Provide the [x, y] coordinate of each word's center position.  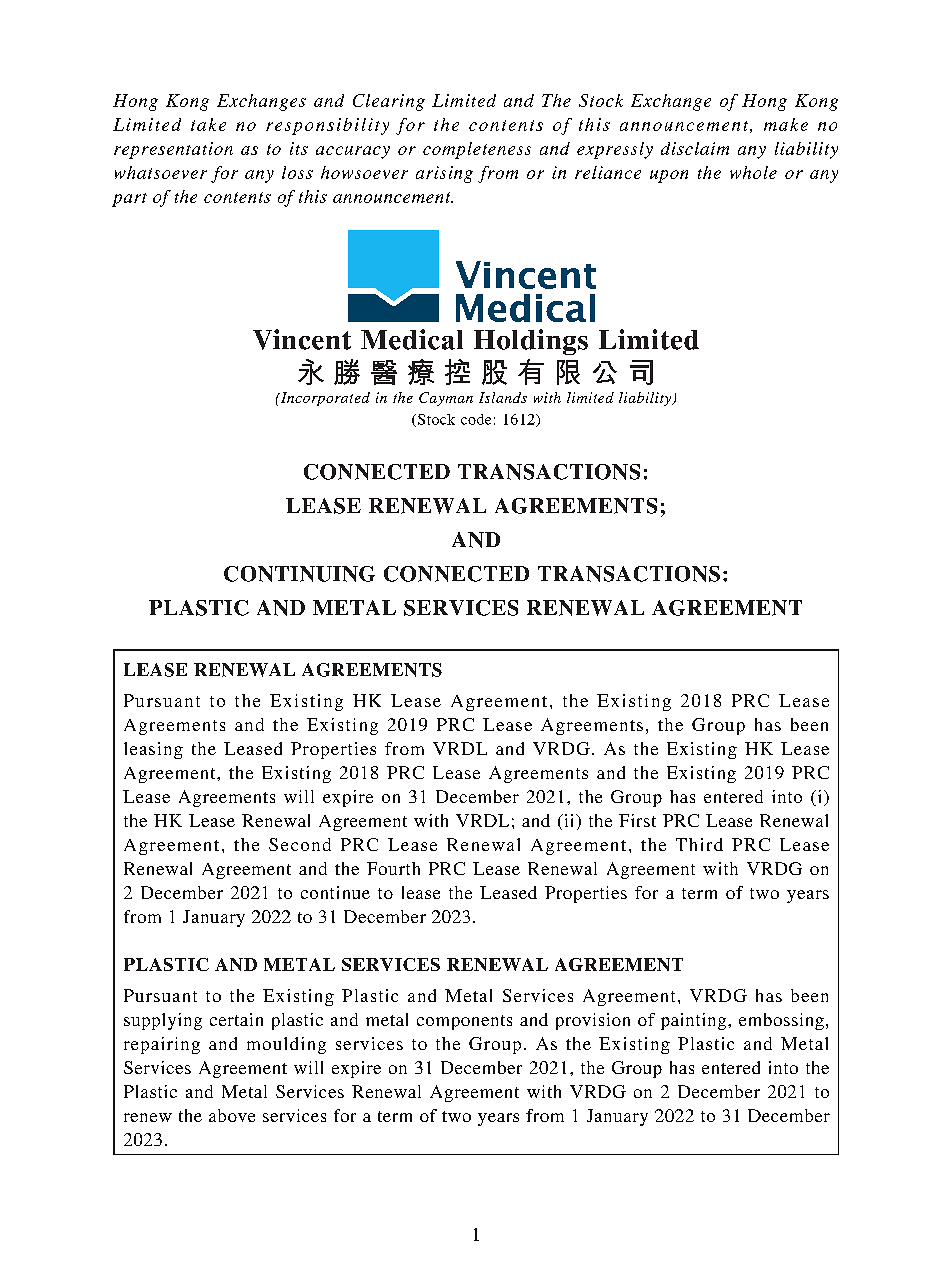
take [208, 124]
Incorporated [324, 399]
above [232, 1115]
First [637, 820]
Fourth [393, 868]
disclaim [695, 148]
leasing [153, 750]
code [476, 419]
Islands [503, 397]
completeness [477, 150]
